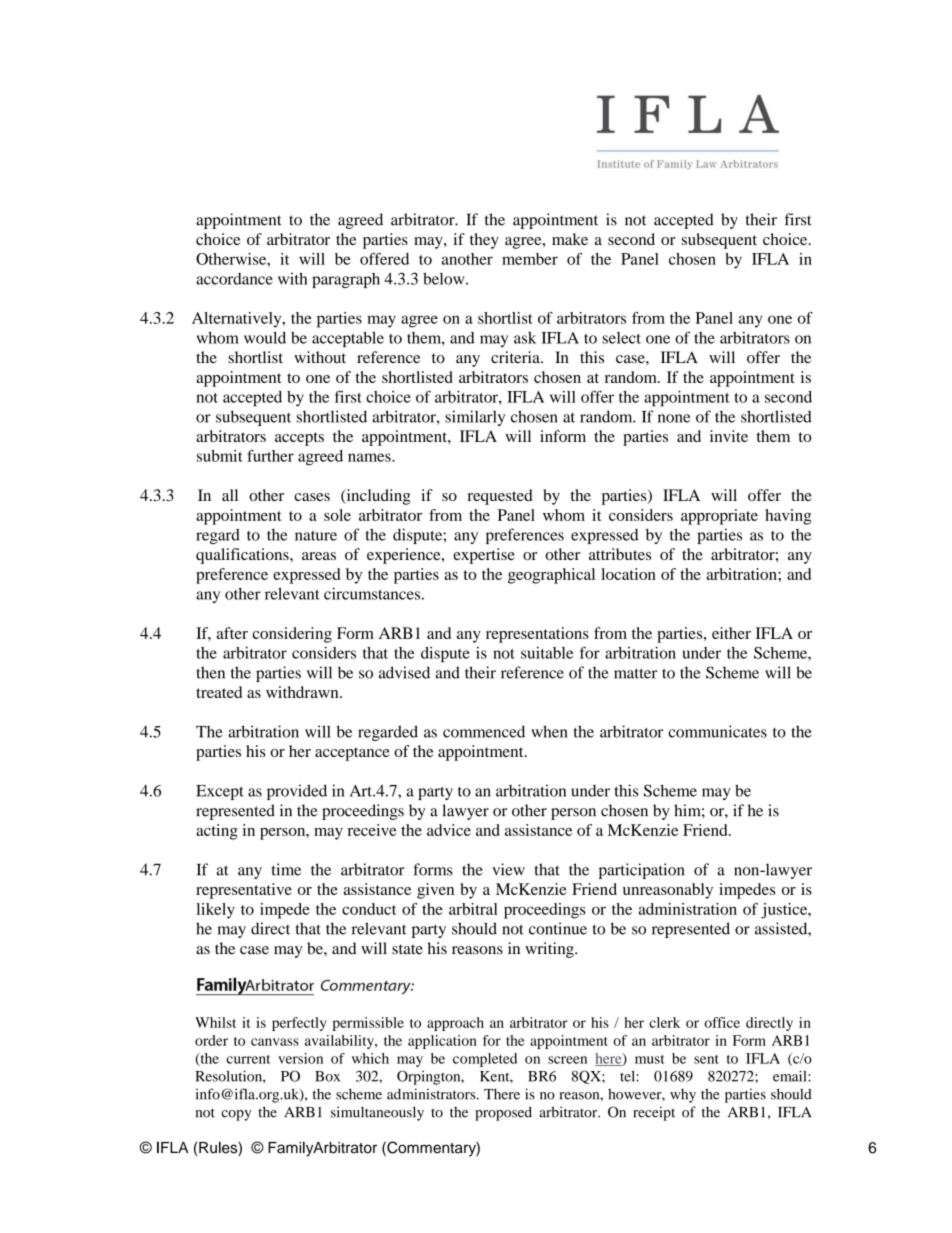 The height and width of the screenshot is (1233, 952). Describe the element at coordinates (297, 792) in the screenshot. I see `provided` at that location.
